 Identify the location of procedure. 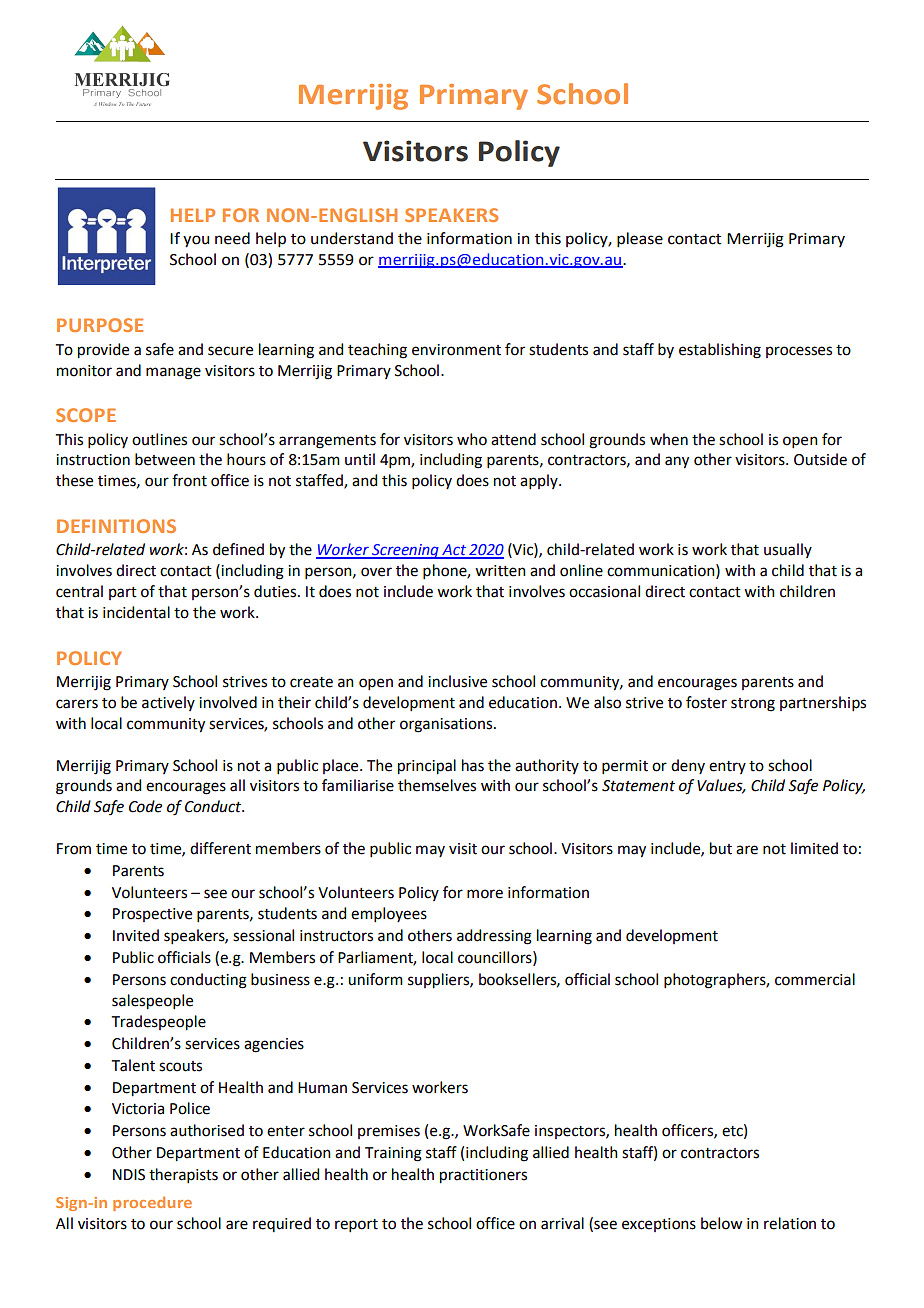
(152, 1203).
